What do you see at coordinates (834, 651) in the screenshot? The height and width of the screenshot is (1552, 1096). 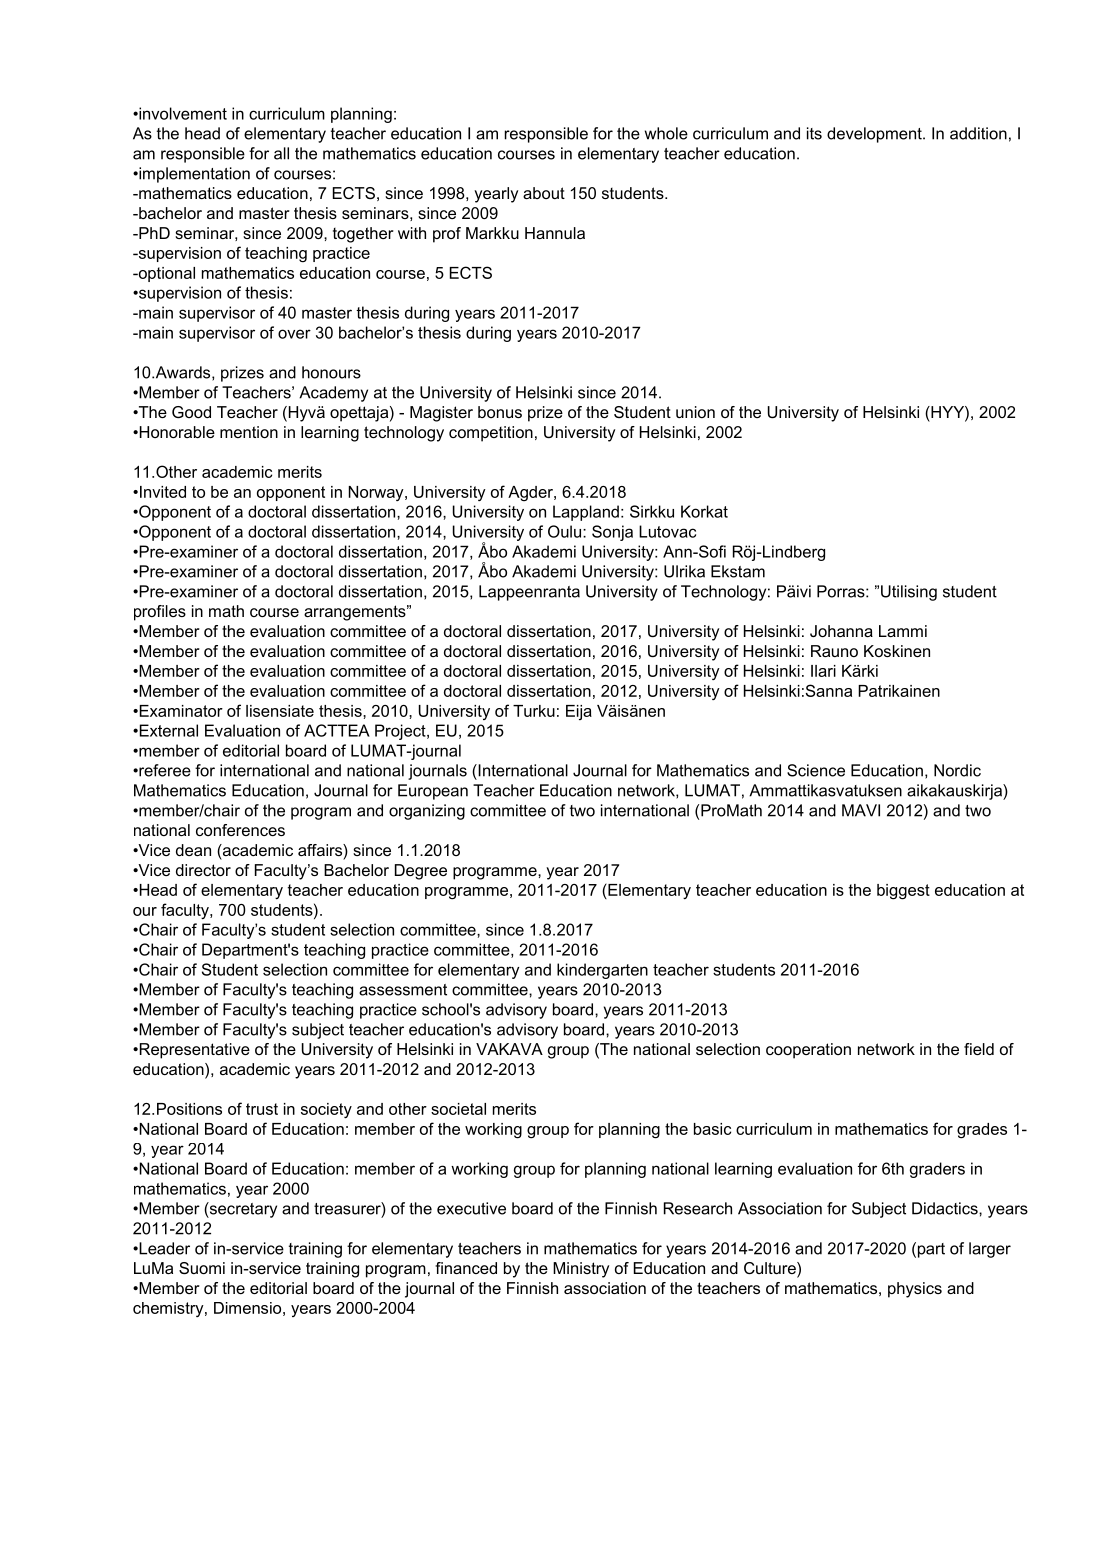 I see `Rauno` at bounding box center [834, 651].
